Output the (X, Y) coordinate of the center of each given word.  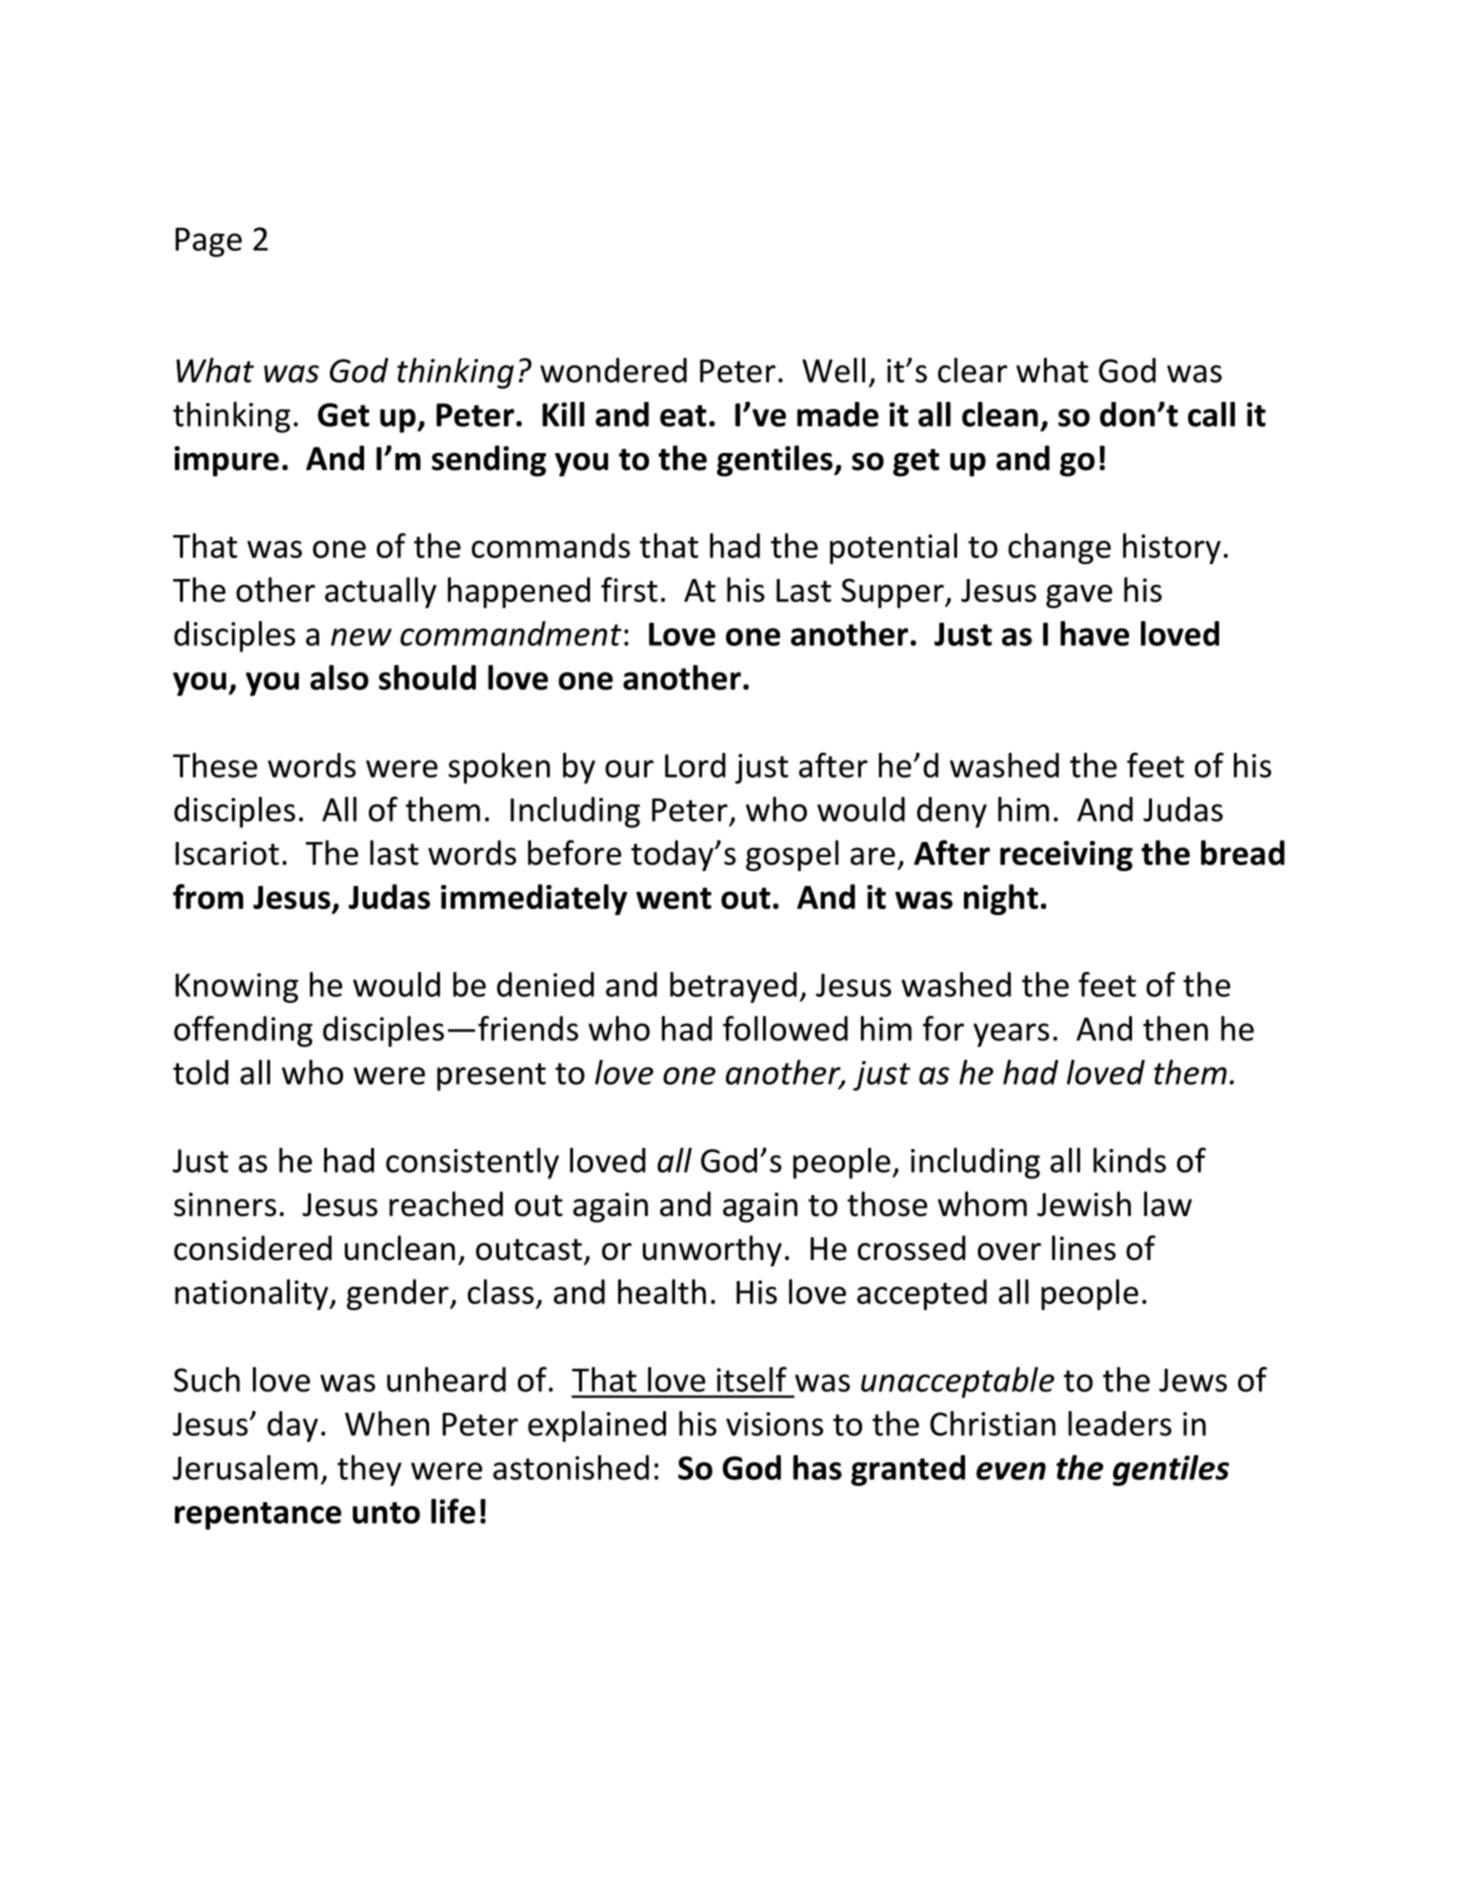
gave (1079, 596)
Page (208, 242)
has (817, 1467)
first (629, 589)
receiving (1066, 856)
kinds (1129, 1160)
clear (972, 370)
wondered (613, 370)
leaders (1120, 1423)
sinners (225, 1204)
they (369, 1470)
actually (381, 592)
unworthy (712, 1251)
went (674, 898)
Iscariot (227, 853)
